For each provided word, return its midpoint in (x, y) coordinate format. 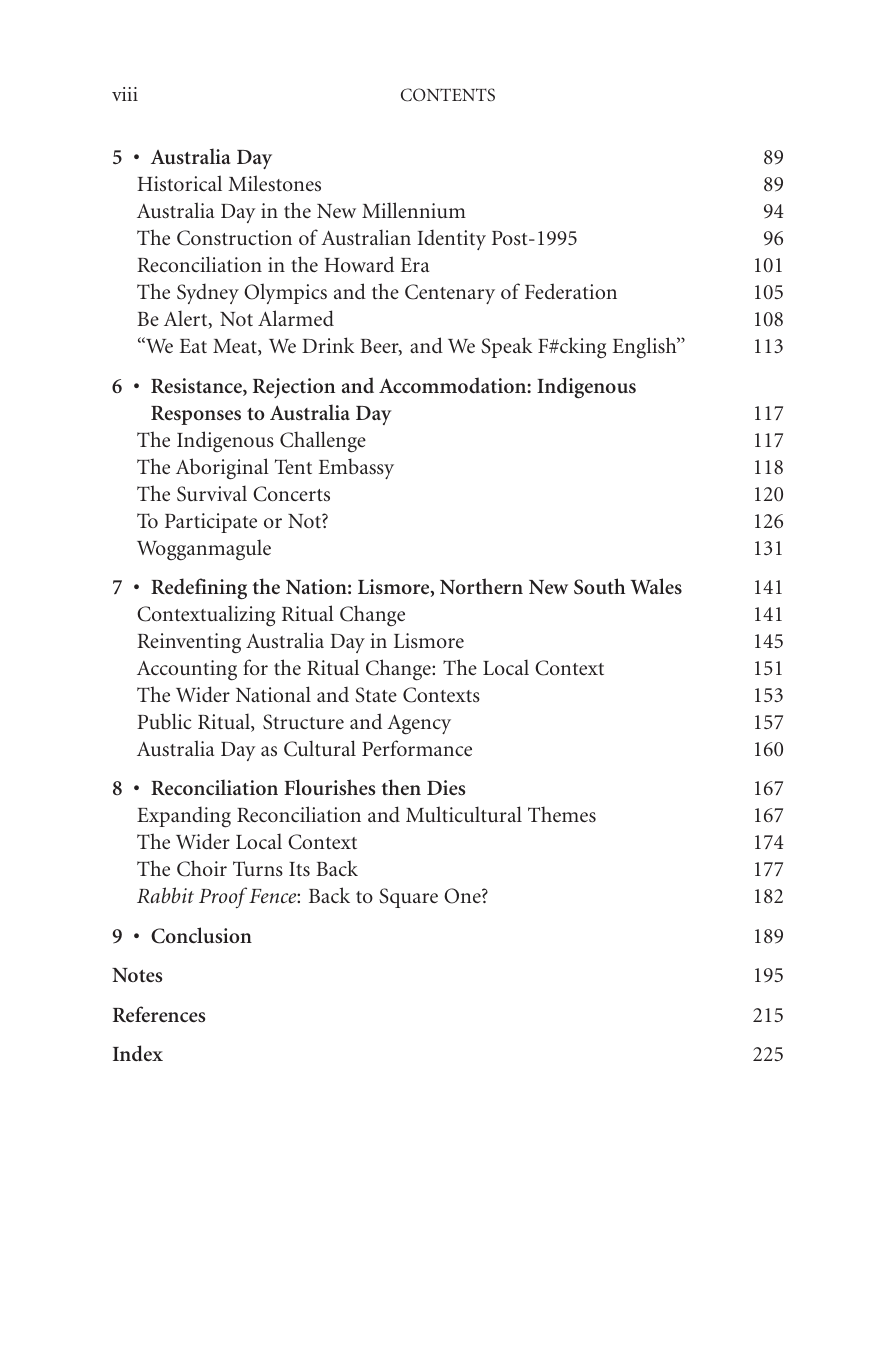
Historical (179, 183)
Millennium (414, 210)
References (159, 1014)
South (599, 586)
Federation (571, 291)
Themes (562, 814)
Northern (481, 586)
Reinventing (189, 643)
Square (408, 898)
